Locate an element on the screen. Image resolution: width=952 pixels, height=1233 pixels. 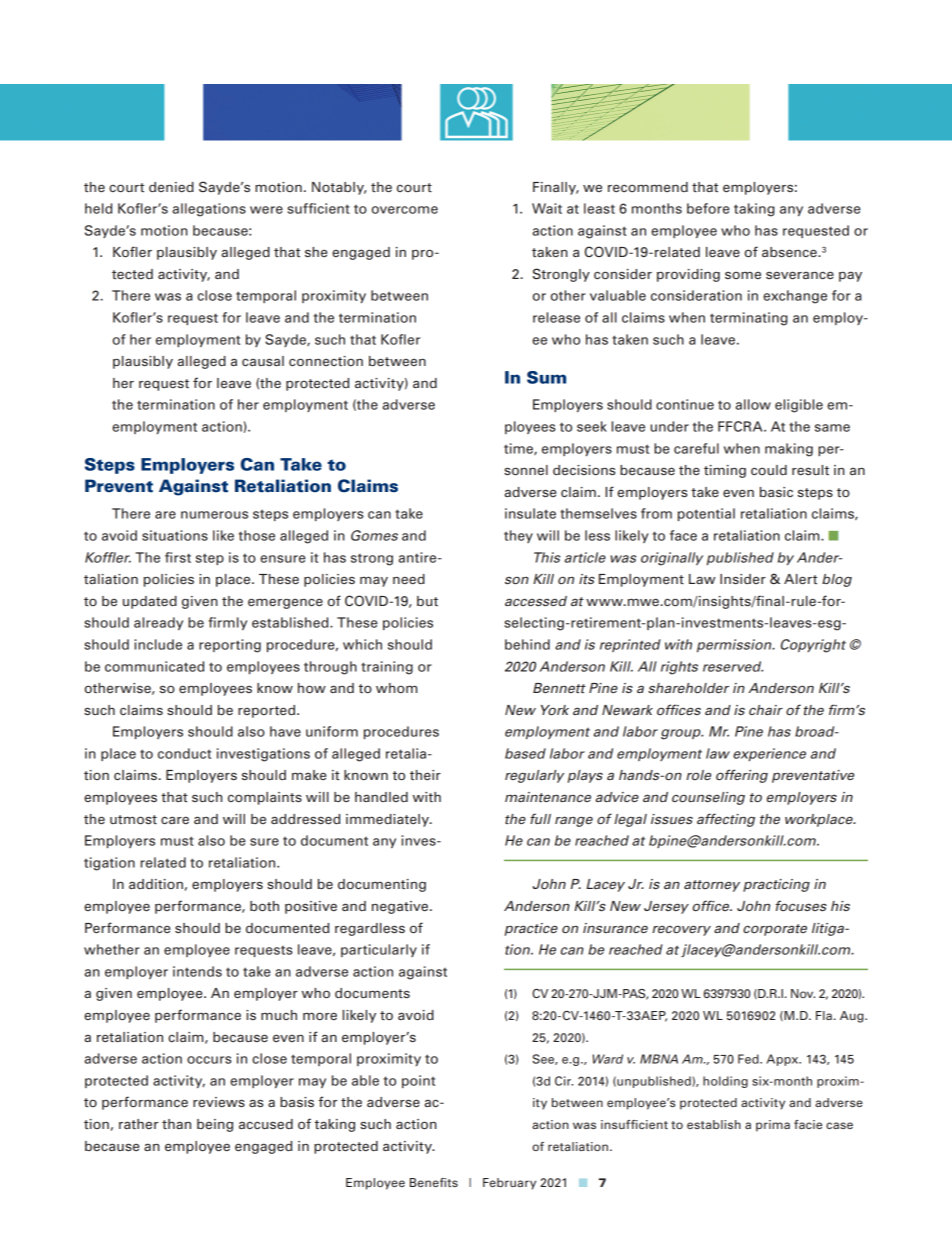
overcome is located at coordinates (405, 210).
